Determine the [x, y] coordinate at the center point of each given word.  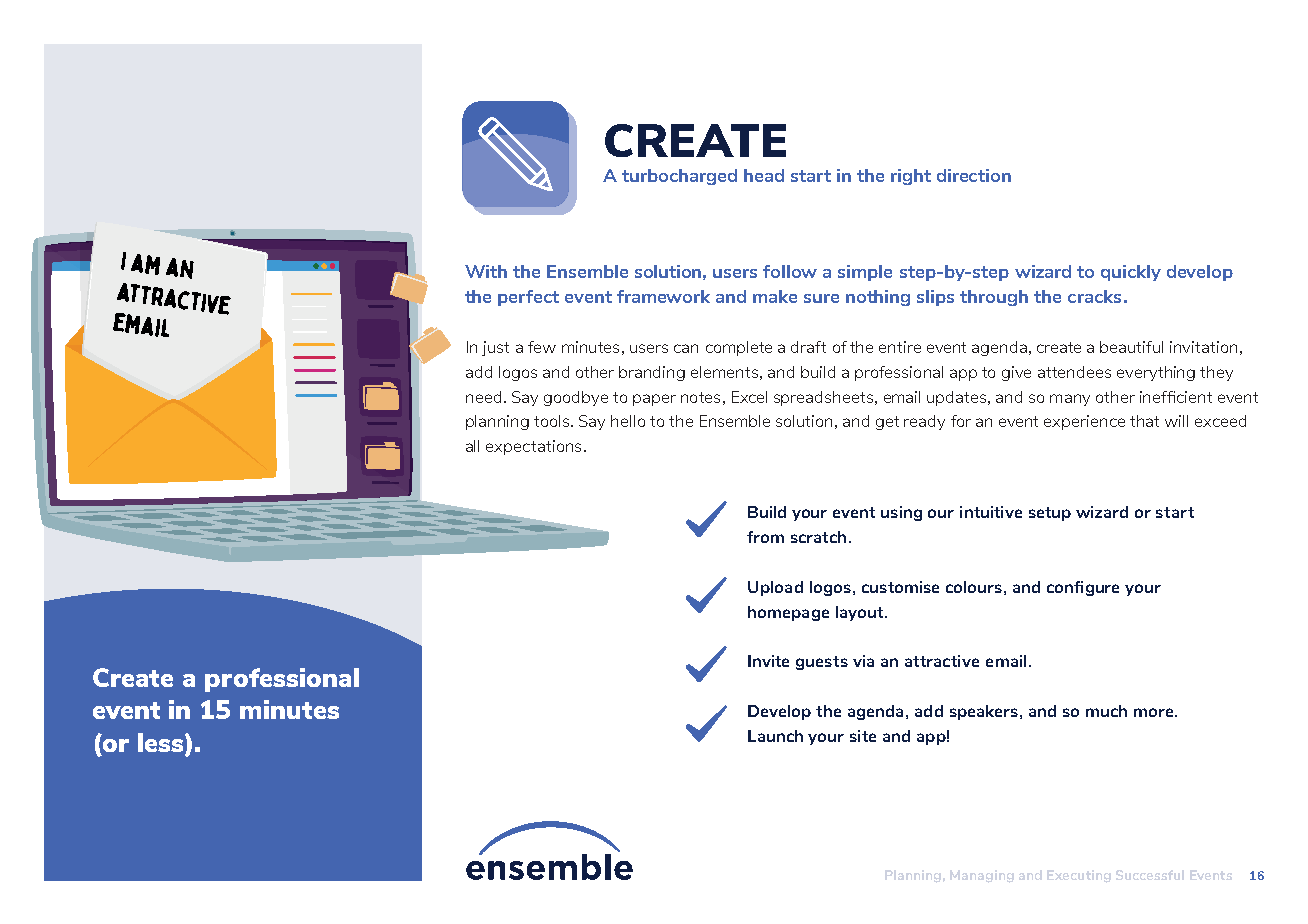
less [162, 744]
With [486, 271]
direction [974, 175]
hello [628, 421]
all [472, 446]
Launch [775, 736]
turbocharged [679, 177]
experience [1084, 422]
